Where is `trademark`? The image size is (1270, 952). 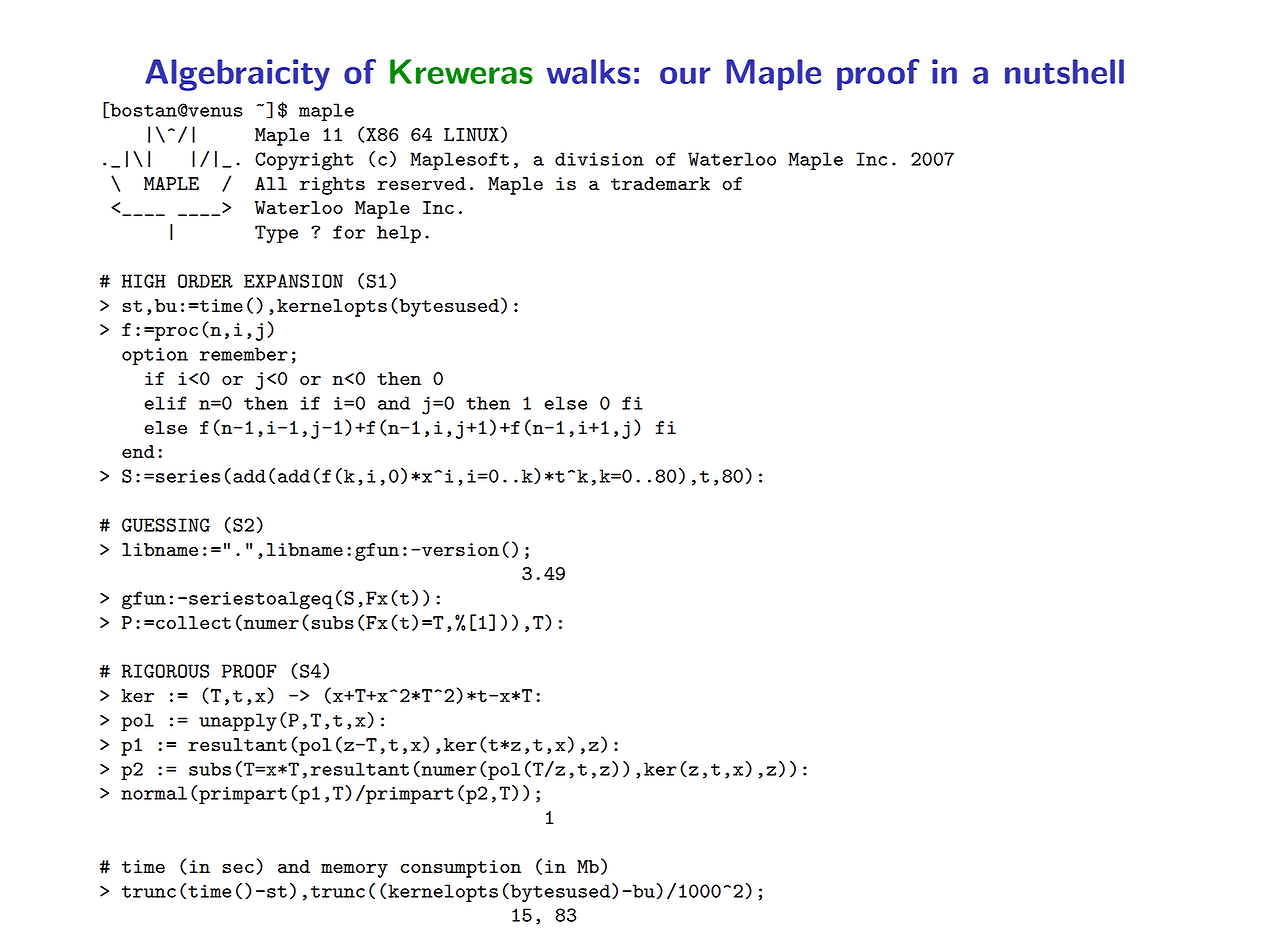
trademark is located at coordinates (660, 183).
